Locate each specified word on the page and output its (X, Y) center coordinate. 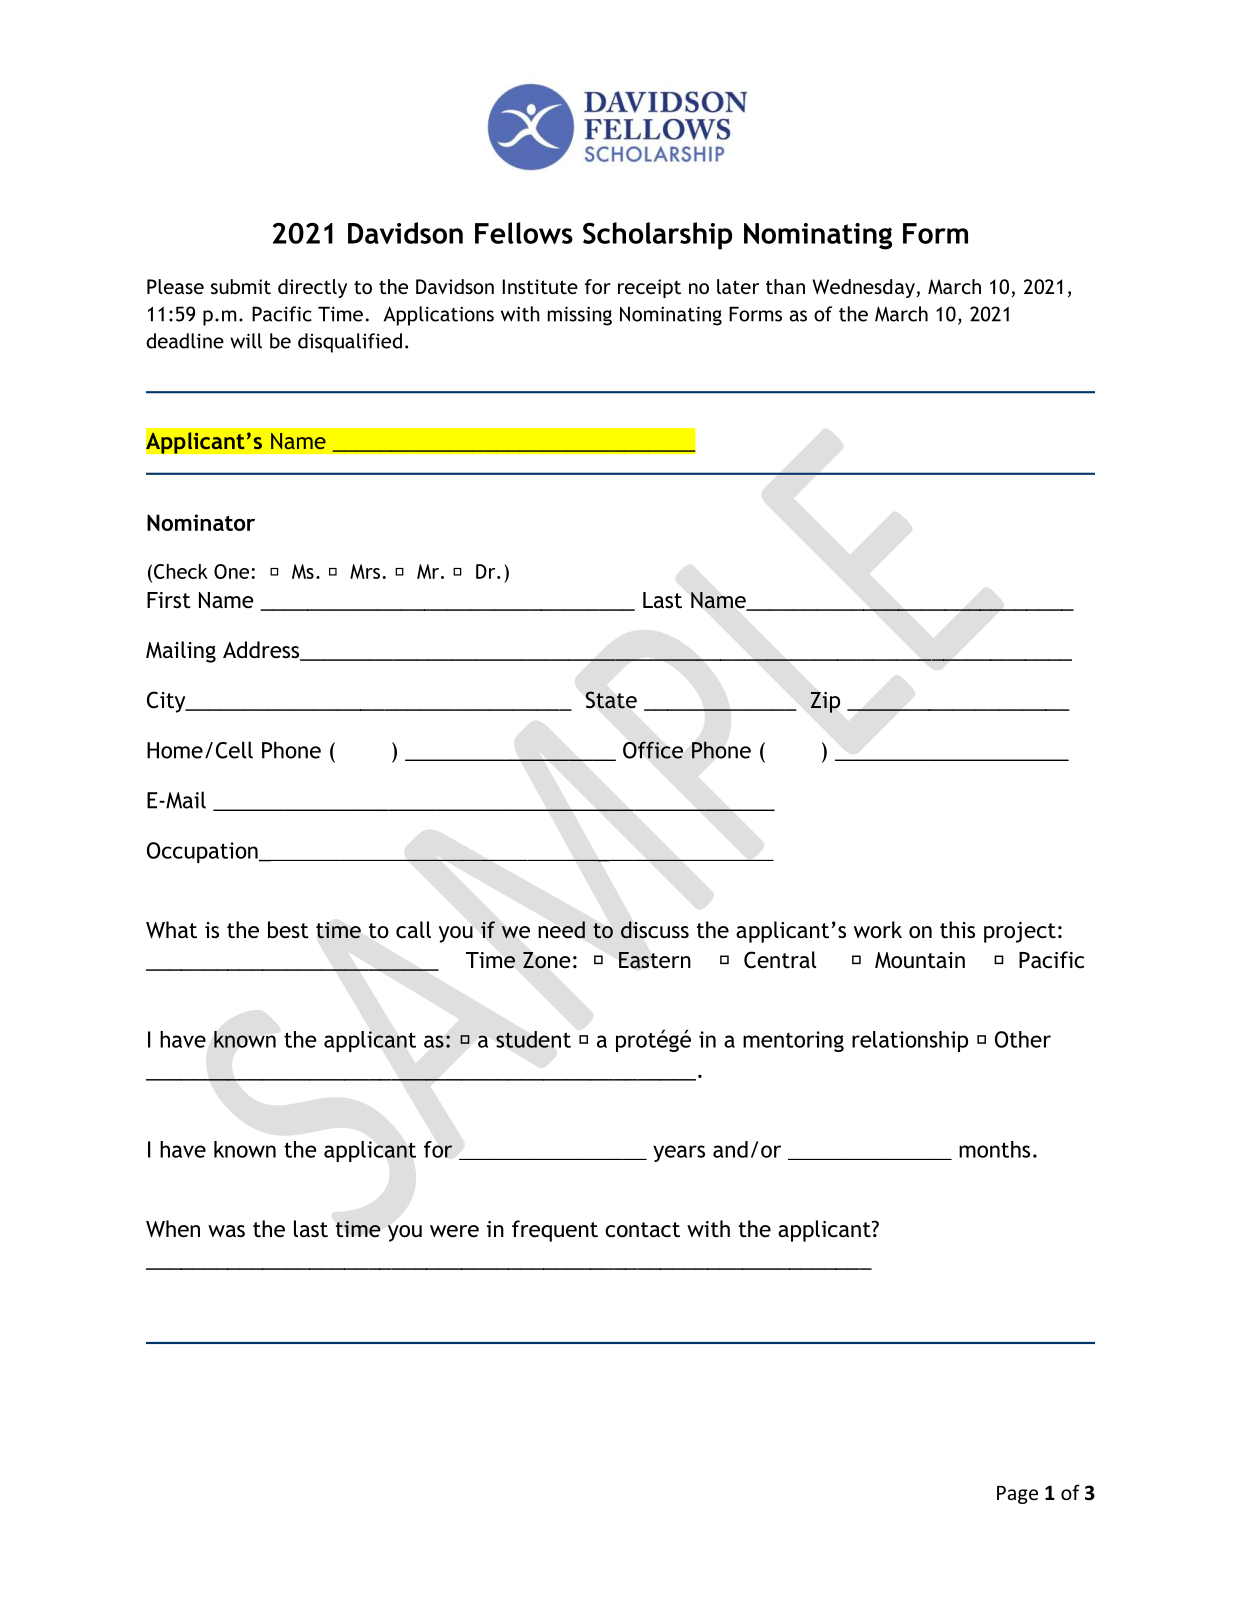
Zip (825, 702)
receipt (649, 288)
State (611, 699)
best (288, 930)
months (994, 1149)
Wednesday (864, 288)
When (173, 1229)
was (226, 1231)
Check (181, 571)
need (561, 930)
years (679, 1153)
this (957, 930)
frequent (555, 1231)
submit (241, 286)
